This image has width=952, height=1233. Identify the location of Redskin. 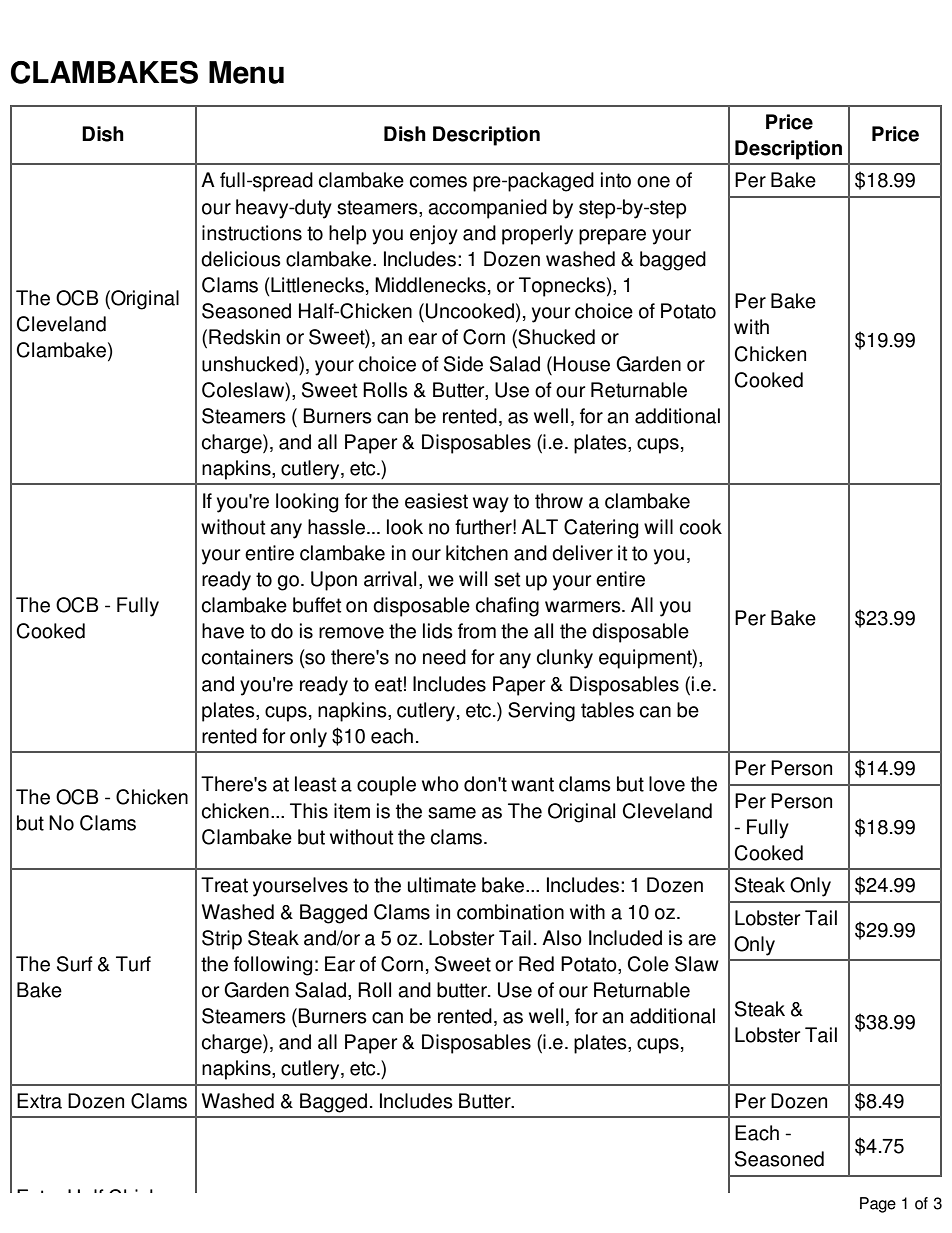
(244, 337).
